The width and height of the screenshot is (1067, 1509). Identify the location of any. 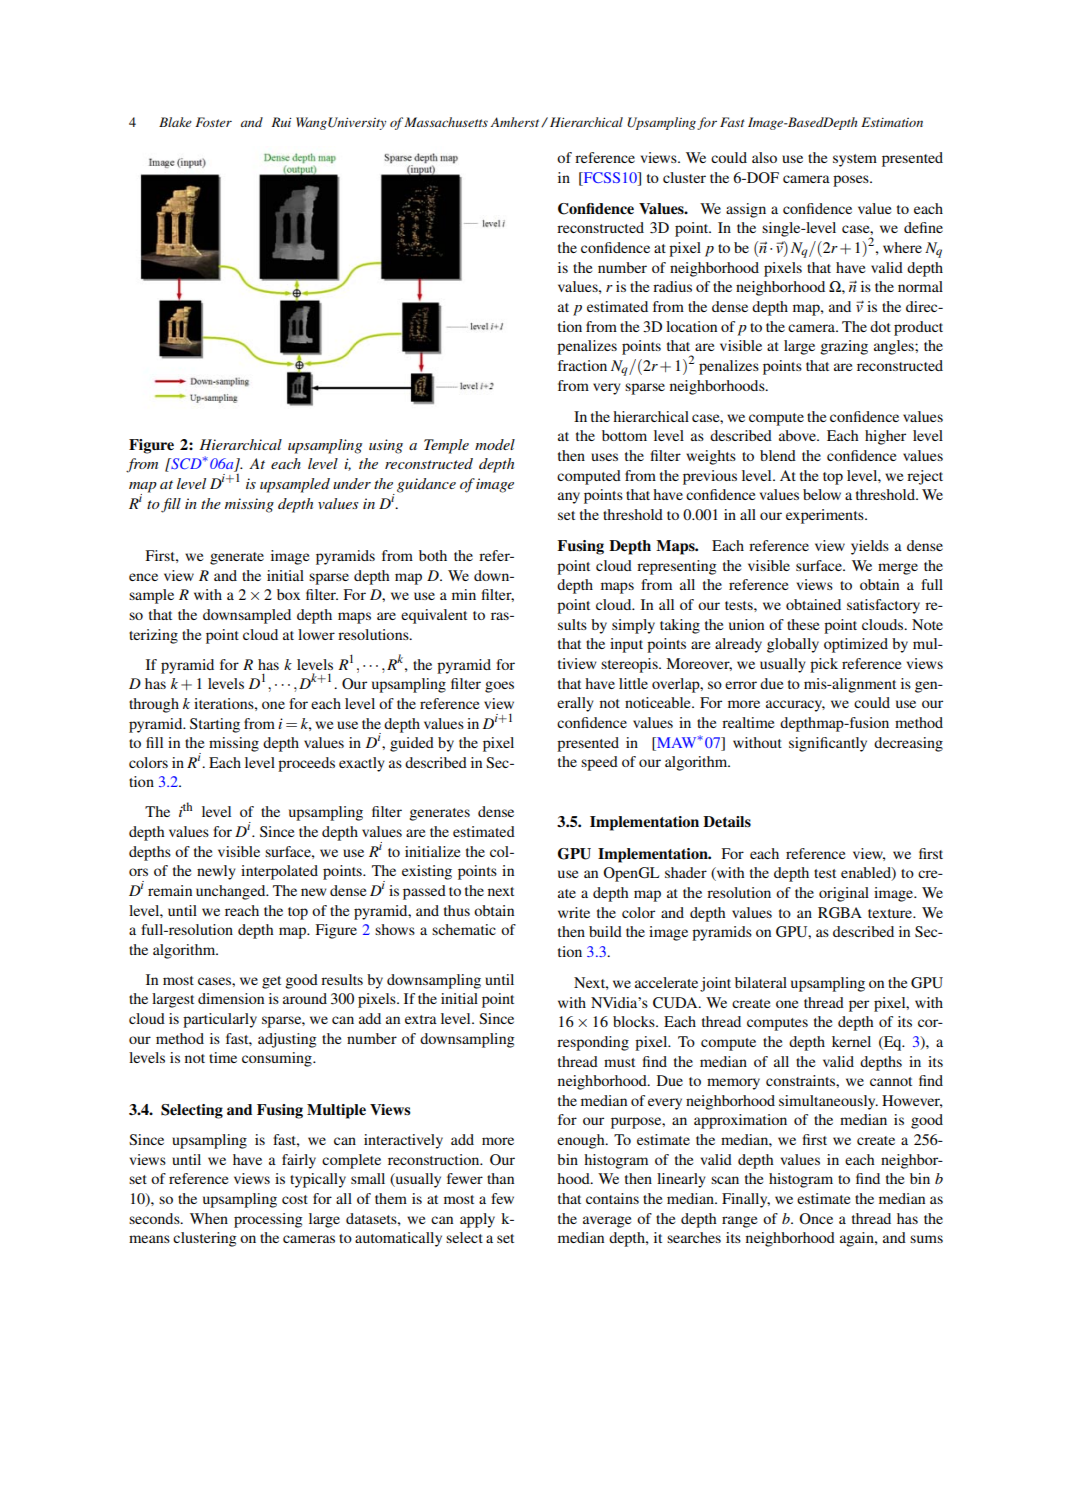
(569, 498).
